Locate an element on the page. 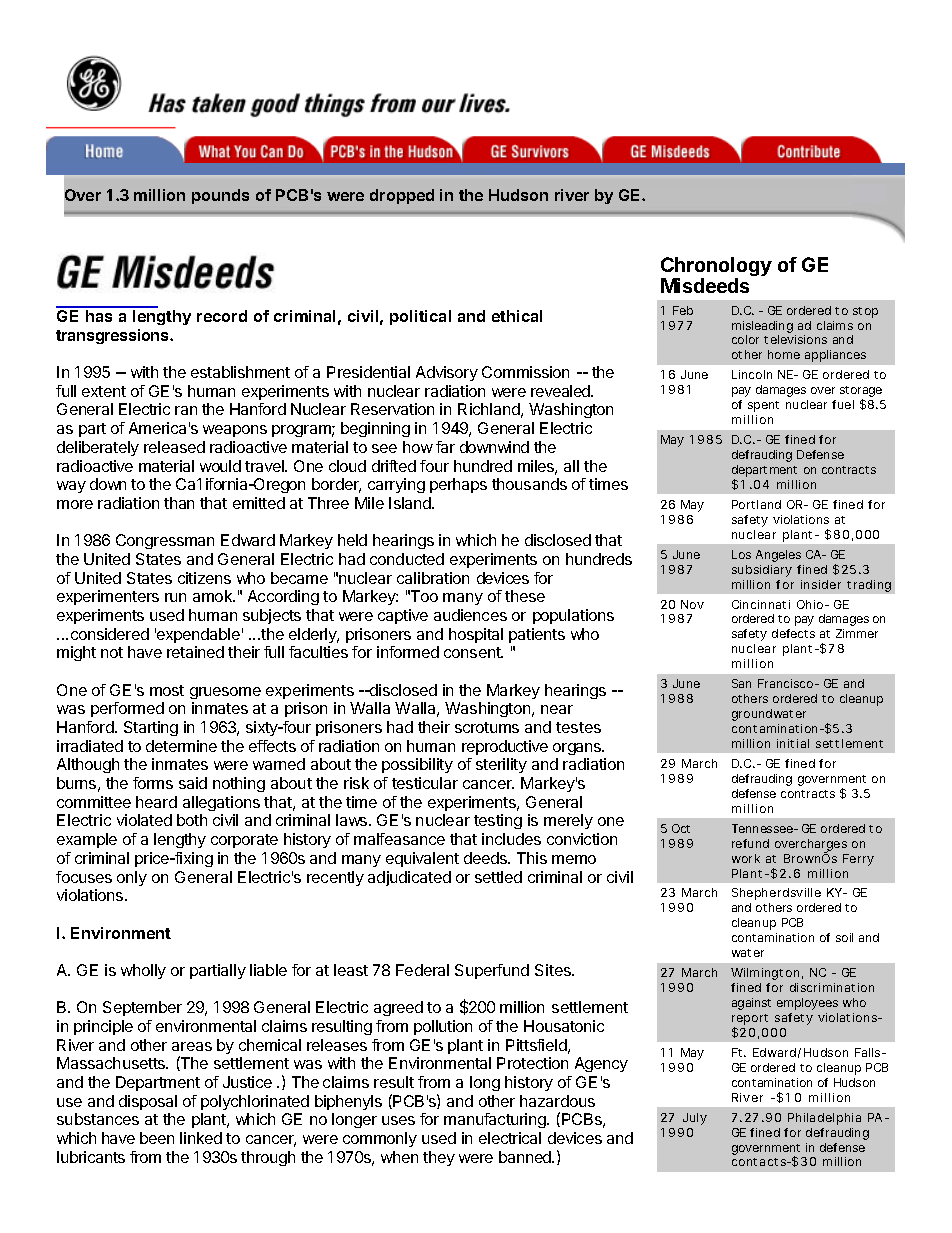 This document has height=1233, width=952. Chronology is located at coordinates (716, 268).
